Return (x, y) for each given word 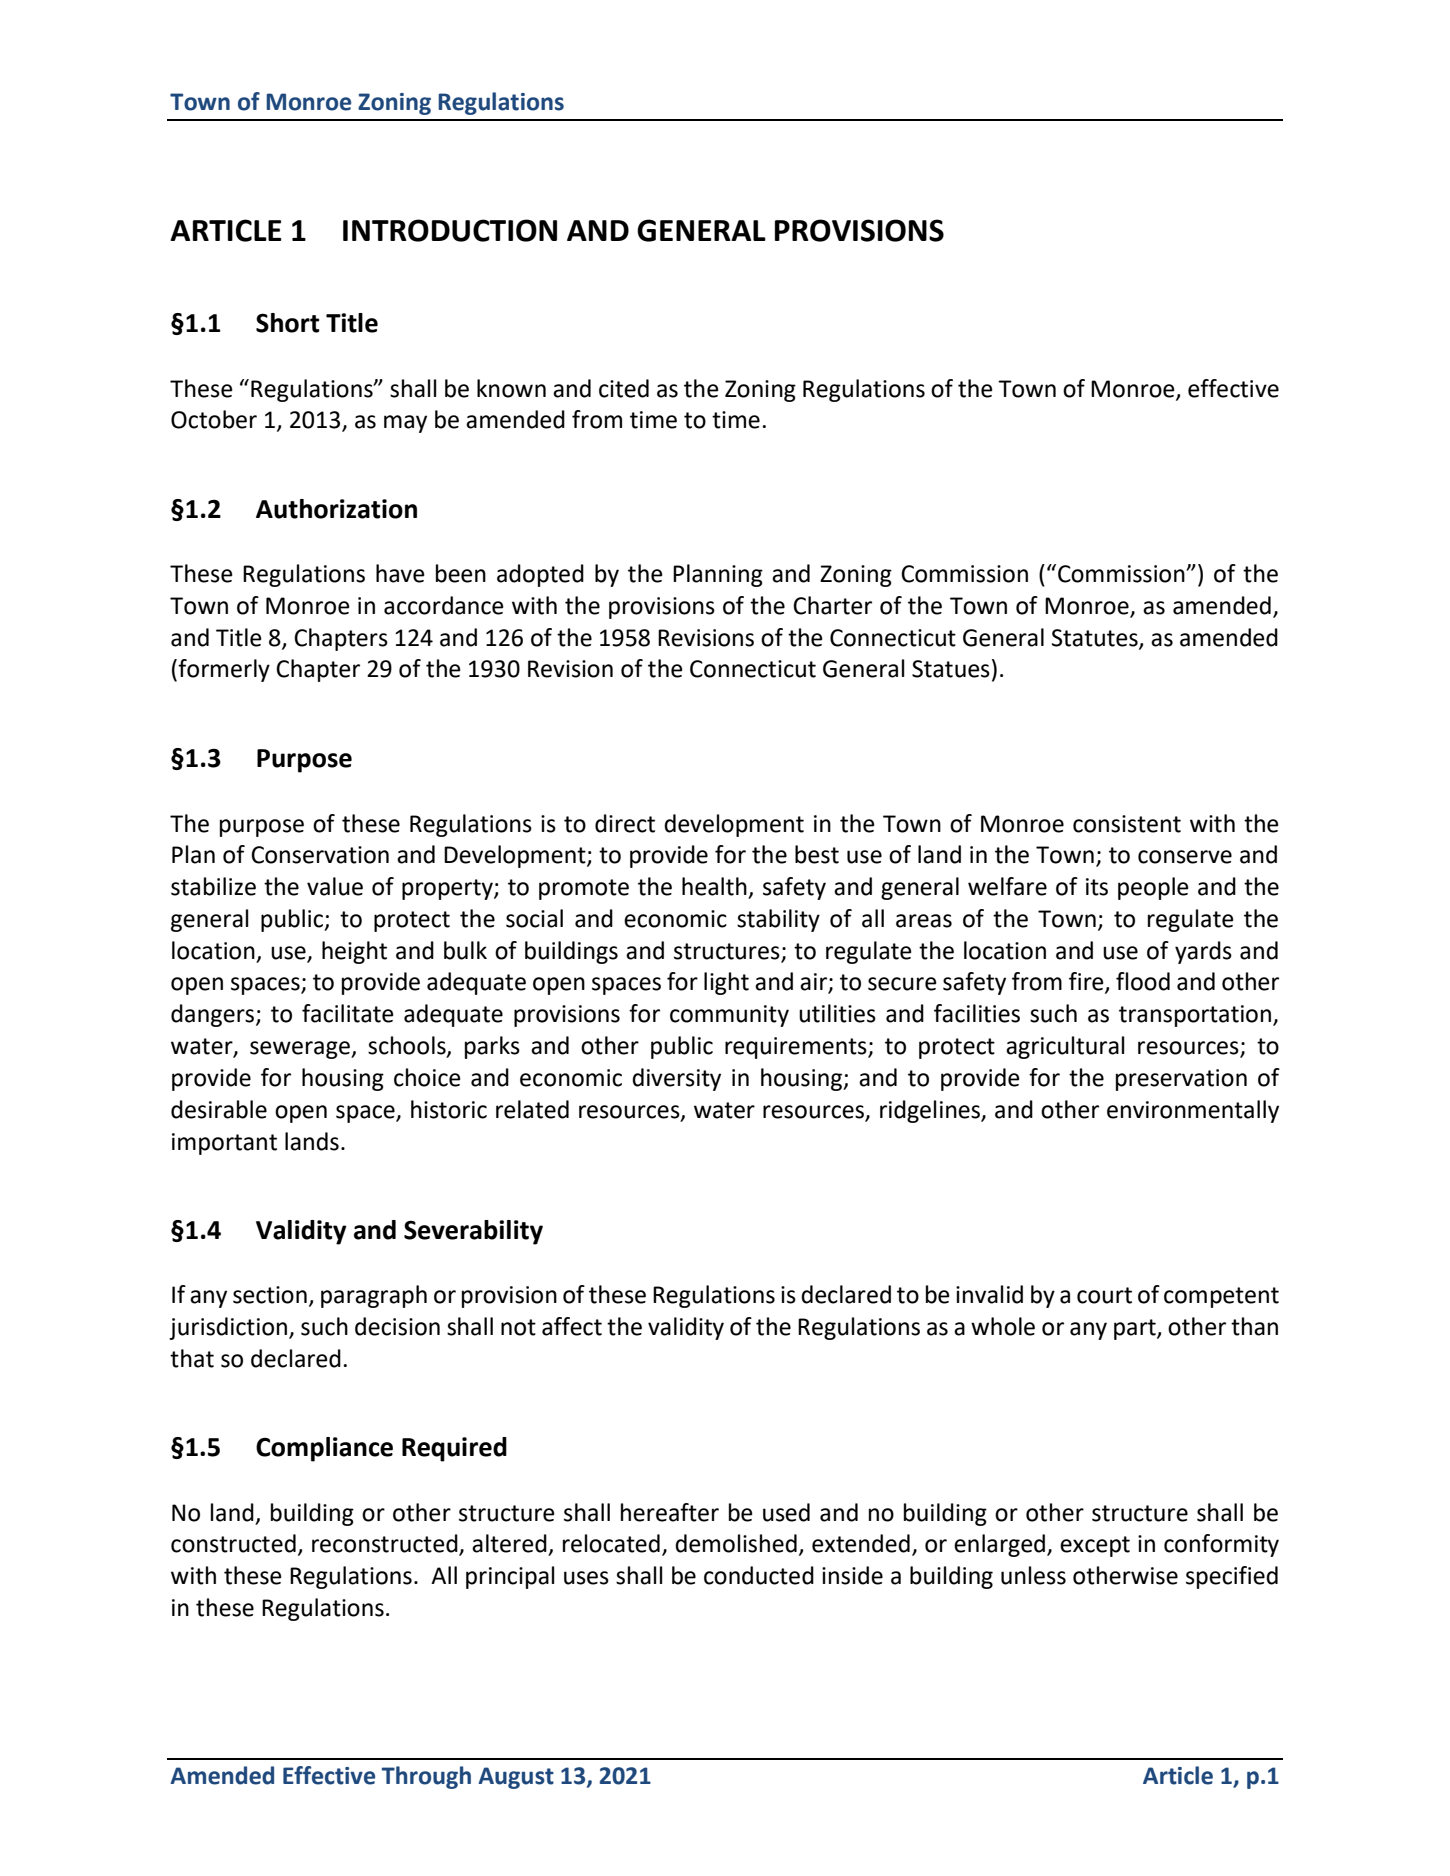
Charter (832, 605)
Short (288, 323)
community (729, 1016)
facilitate (348, 1013)
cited (624, 388)
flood (1143, 981)
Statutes (1096, 639)
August (516, 1778)
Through (426, 1777)
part (1136, 1329)
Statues (951, 669)
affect (572, 1326)
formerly (224, 670)
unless (1033, 1575)
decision (397, 1326)
